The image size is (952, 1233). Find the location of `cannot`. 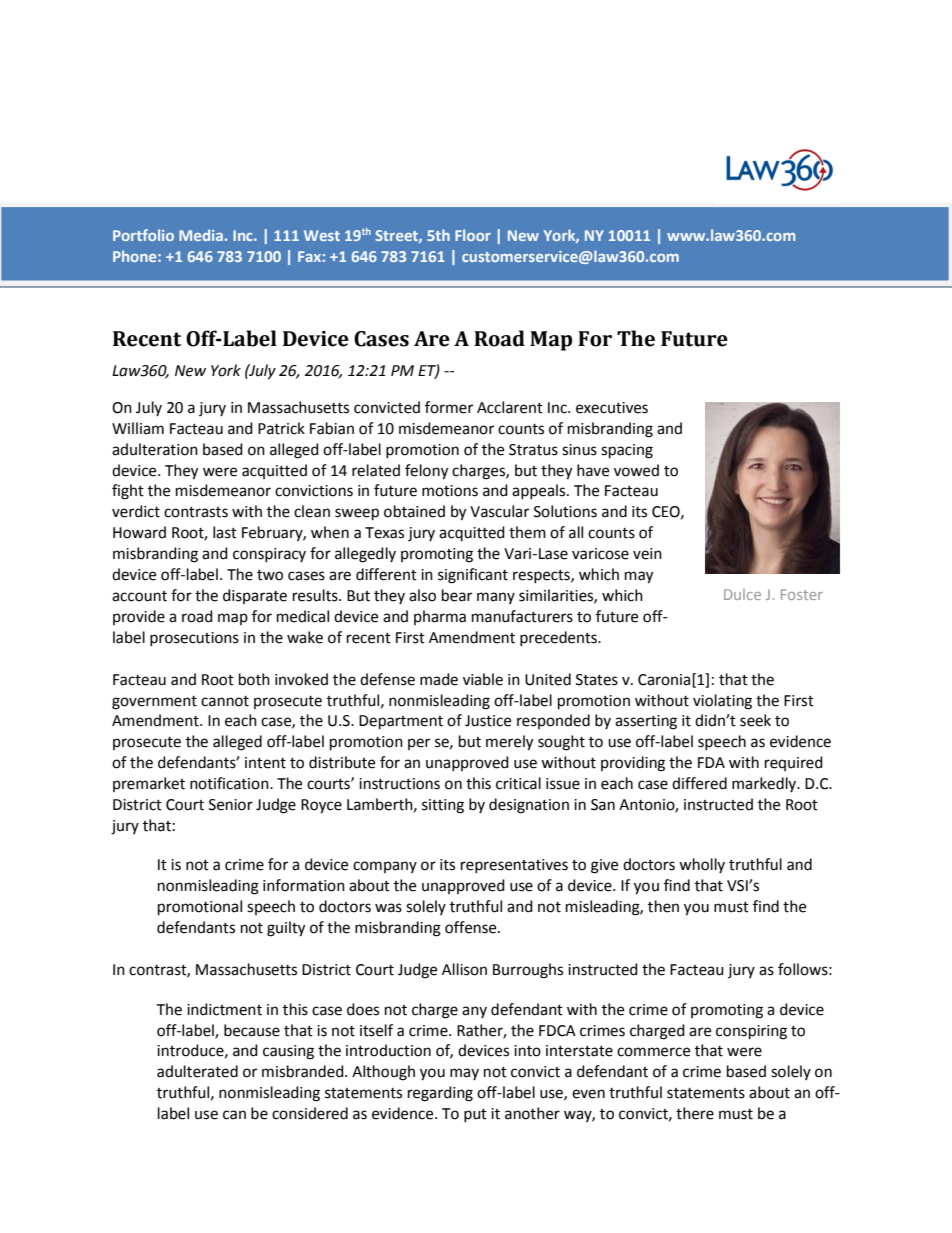

cannot is located at coordinates (225, 701).
